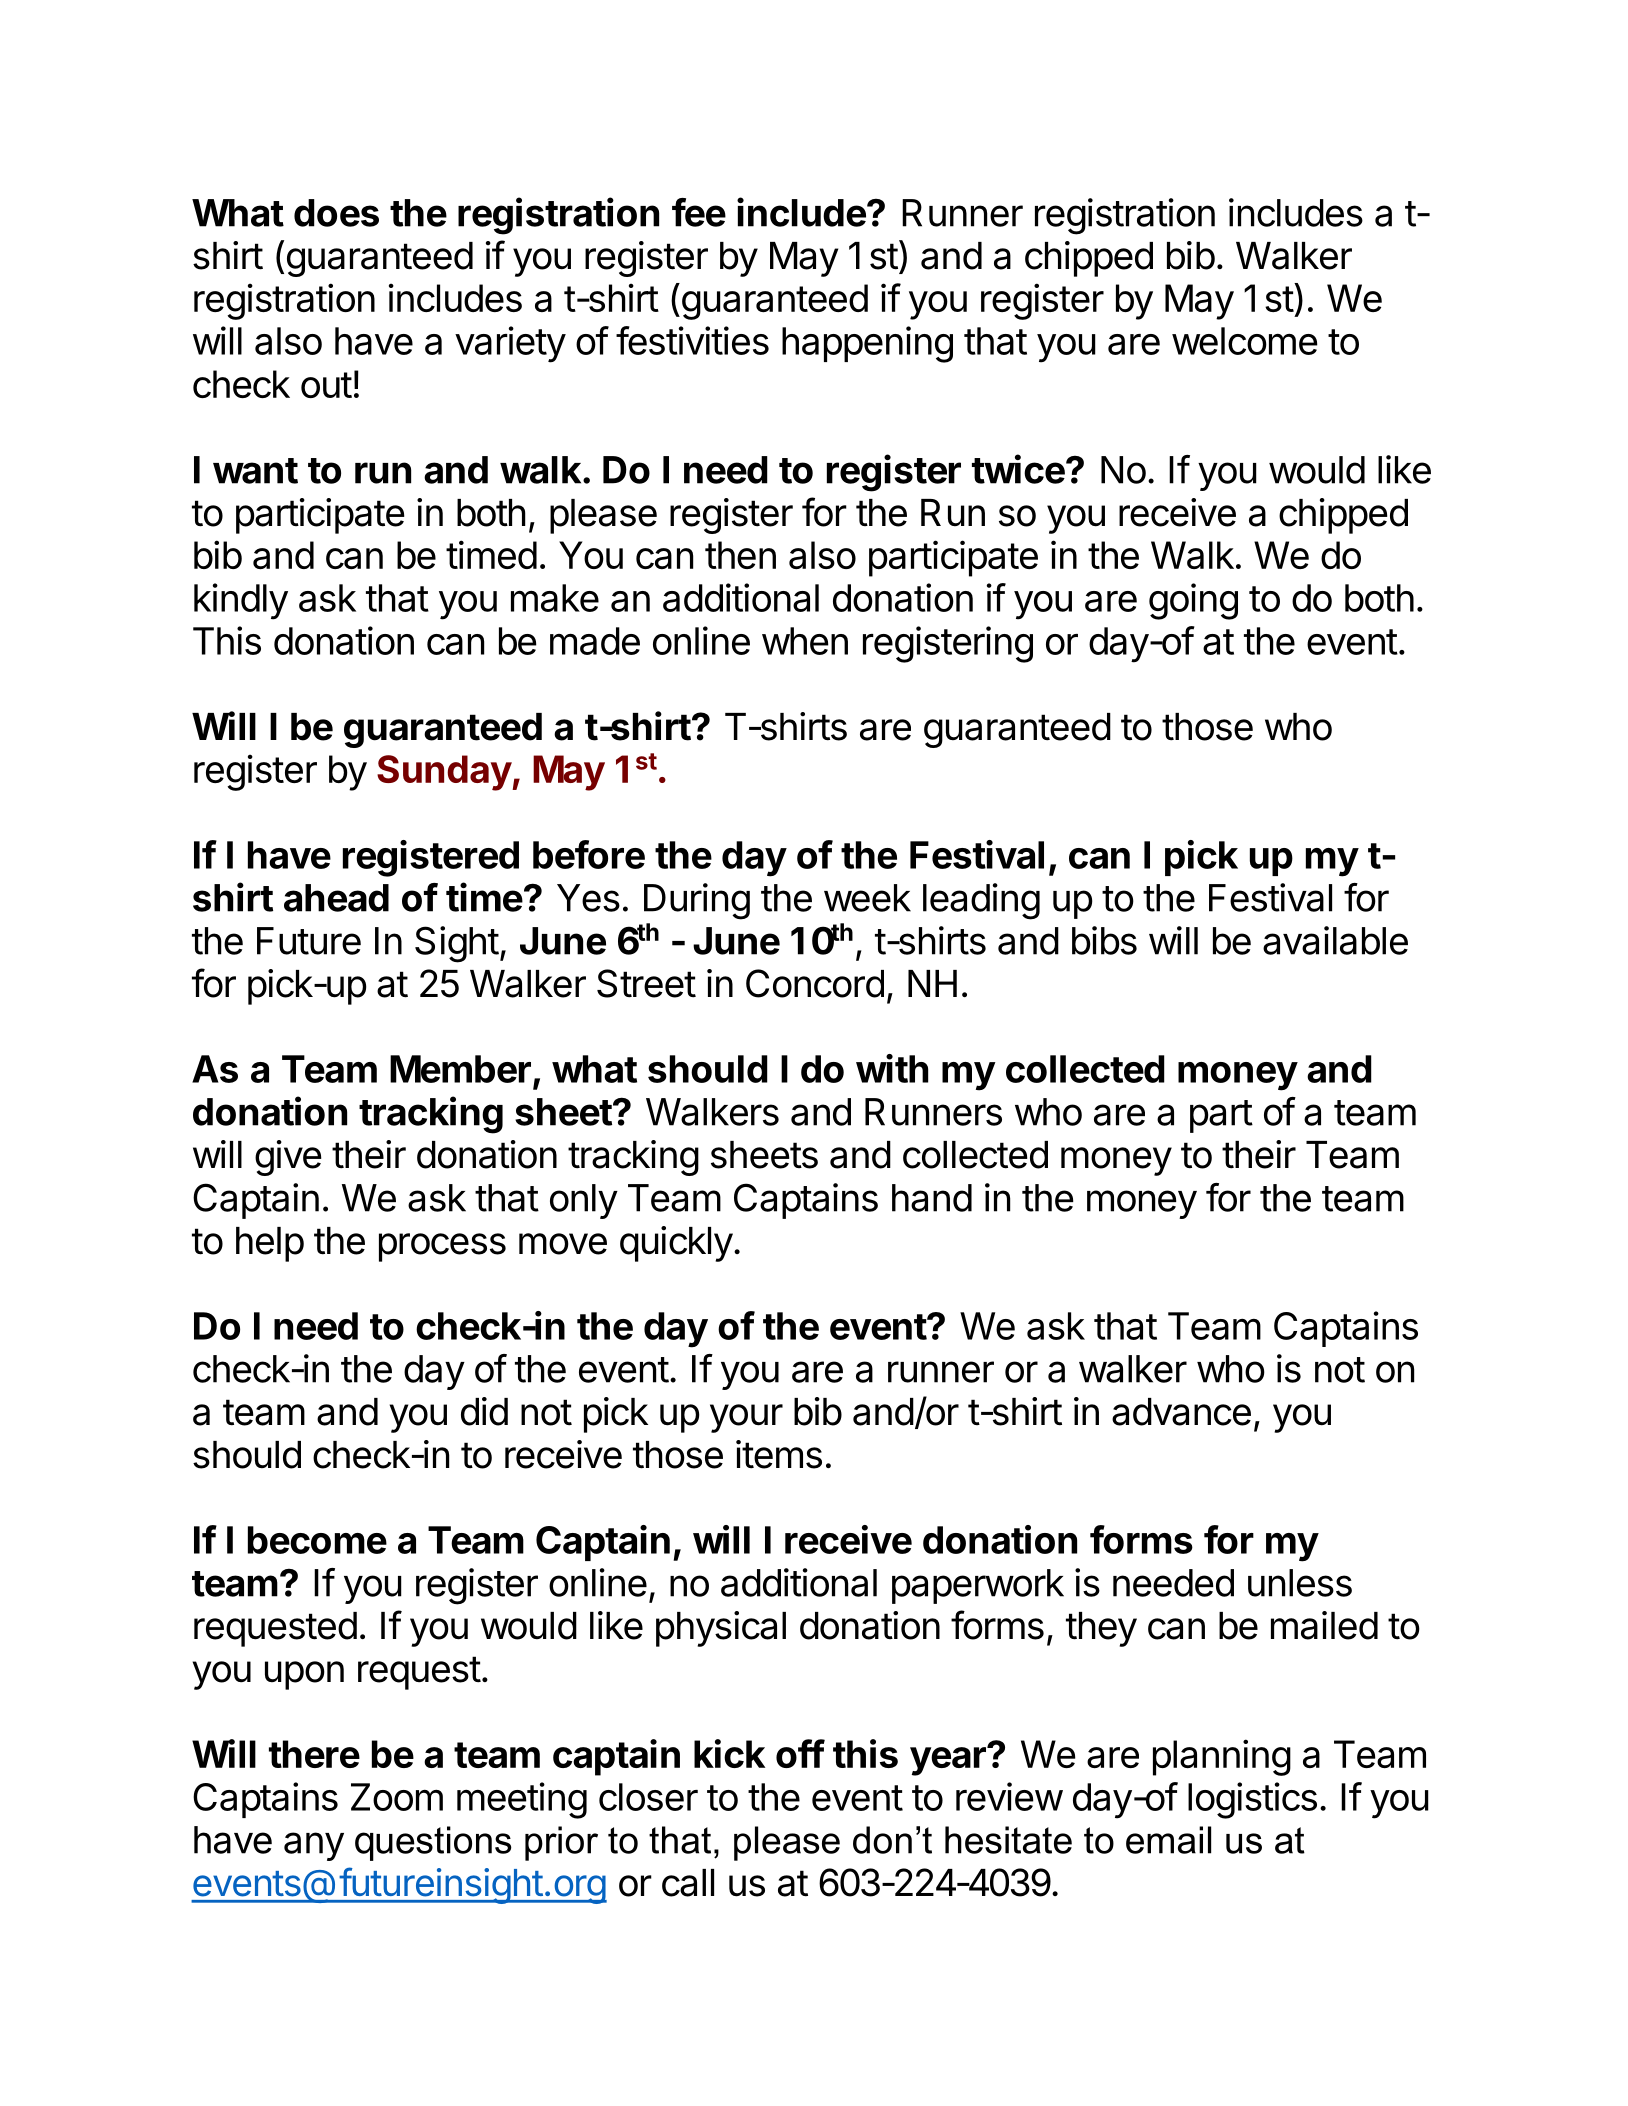 This screenshot has height=2106, width=1628. I want to click on week, so click(867, 898).
